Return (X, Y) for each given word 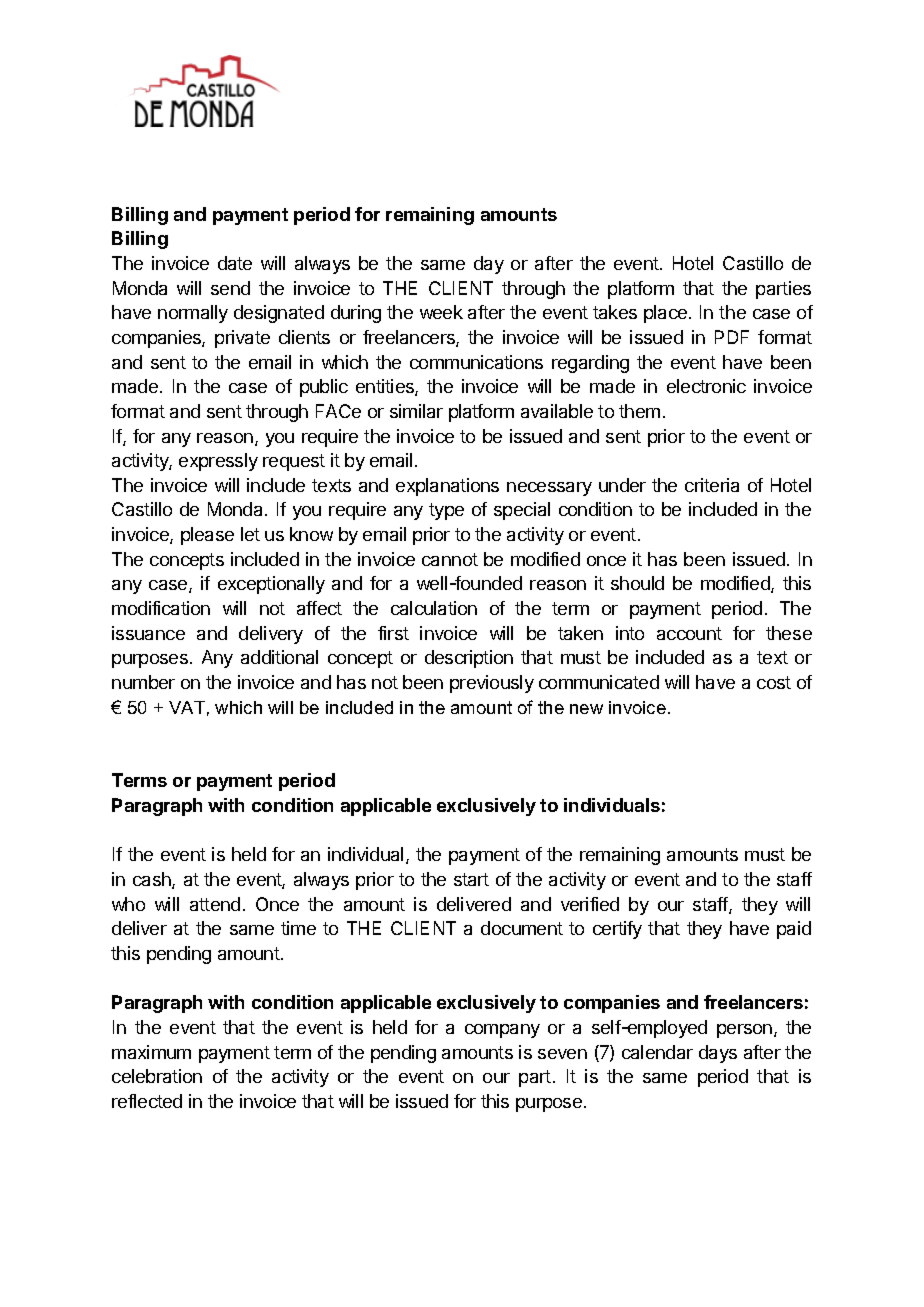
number (143, 682)
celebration (157, 1076)
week (441, 312)
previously (492, 684)
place (665, 314)
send (230, 288)
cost (774, 682)
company (502, 1031)
